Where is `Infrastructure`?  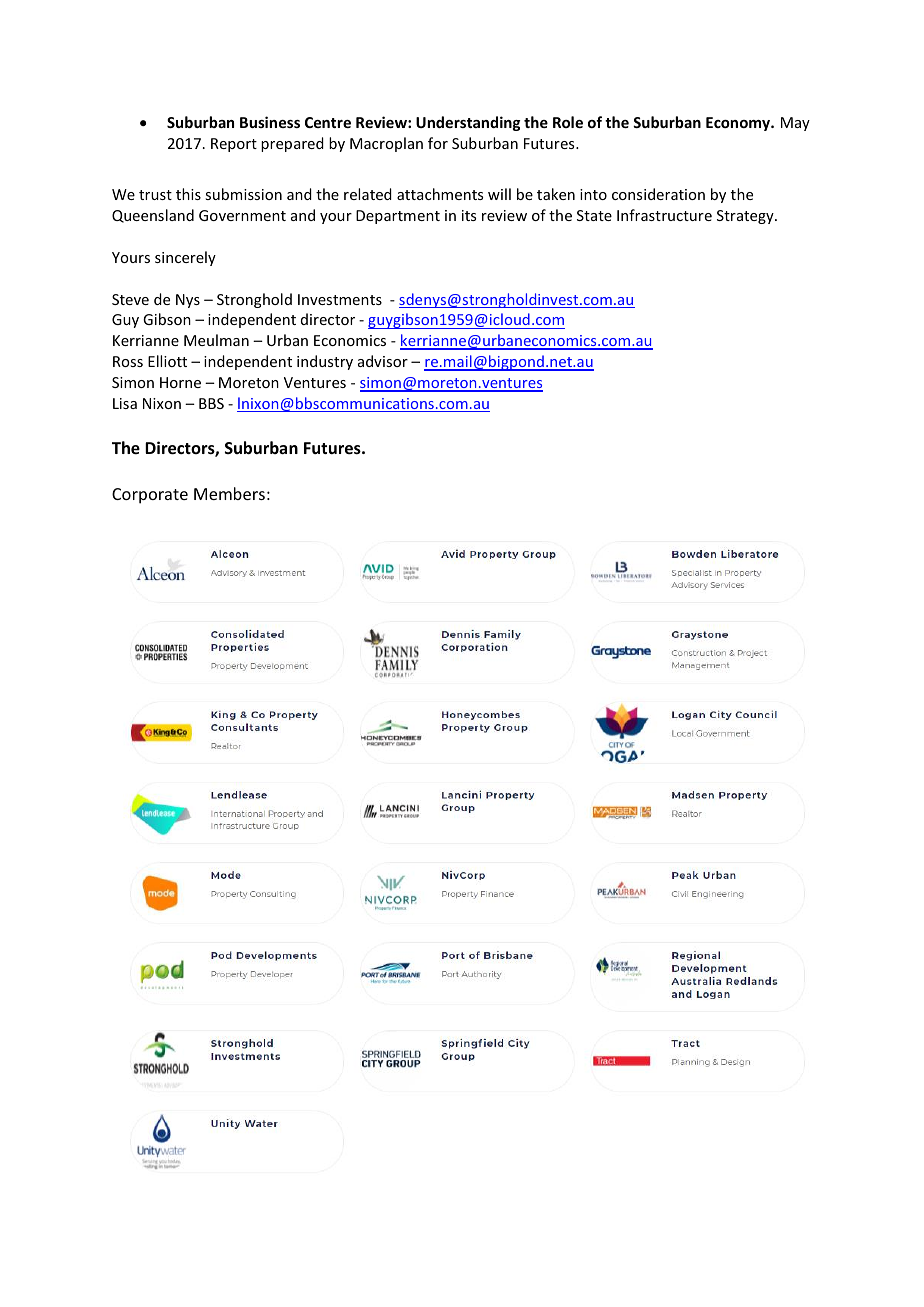 Infrastructure is located at coordinates (664, 215).
